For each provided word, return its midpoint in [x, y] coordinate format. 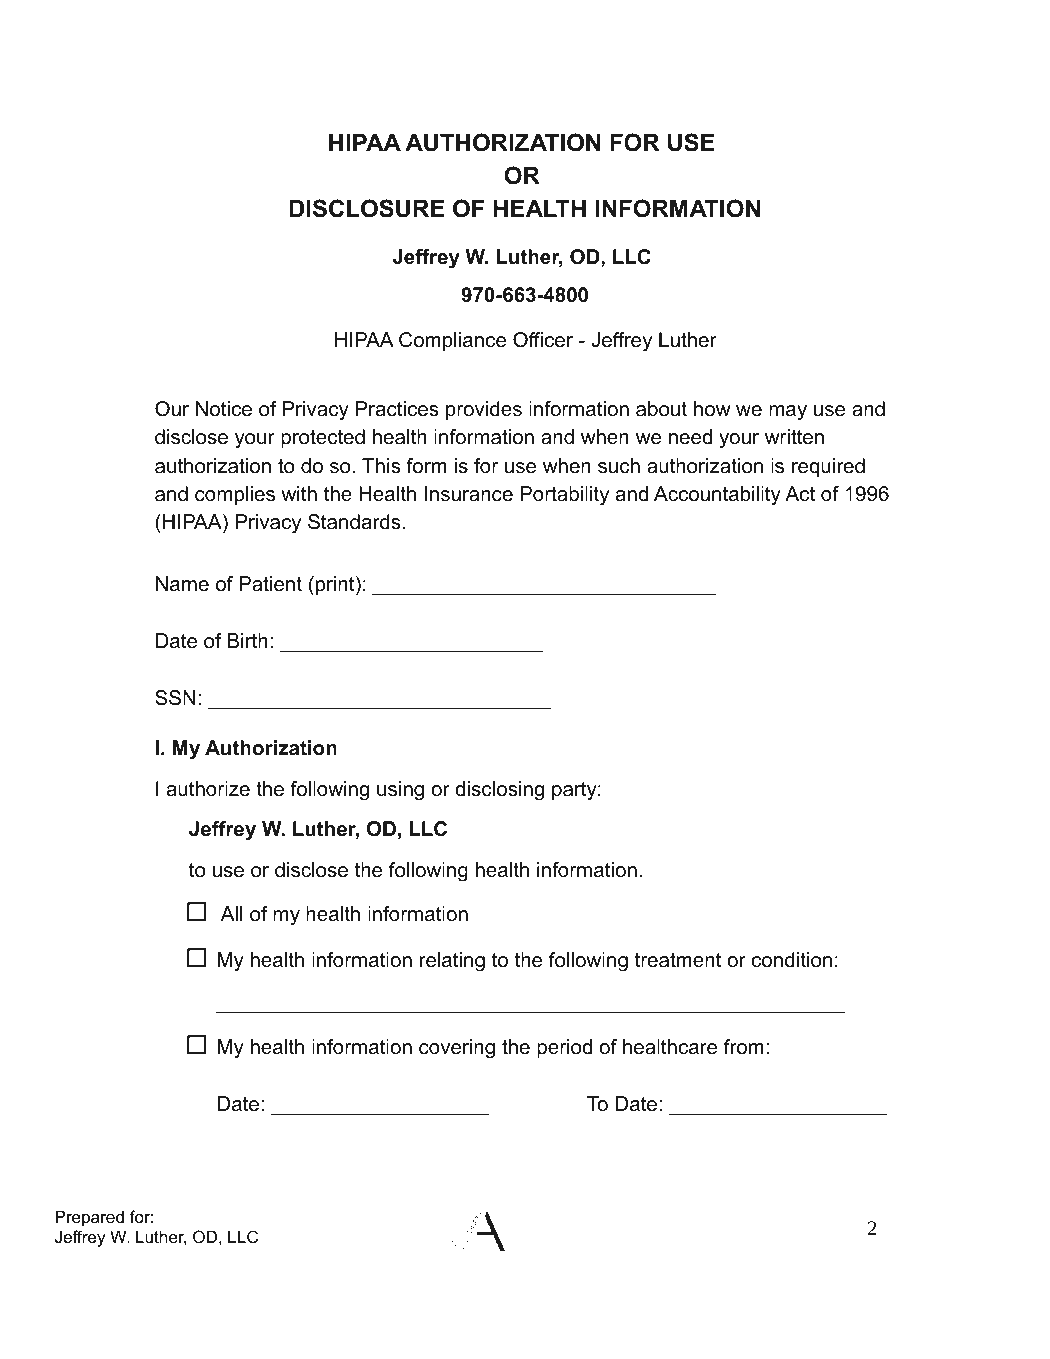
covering [457, 1049]
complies [235, 495]
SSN [175, 698]
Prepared [90, 1218]
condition [792, 960]
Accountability [717, 496]
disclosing [499, 791]
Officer [543, 340]
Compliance [452, 341]
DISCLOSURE [366, 208]
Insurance [469, 494]
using [400, 791]
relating [452, 962]
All [231, 913]
